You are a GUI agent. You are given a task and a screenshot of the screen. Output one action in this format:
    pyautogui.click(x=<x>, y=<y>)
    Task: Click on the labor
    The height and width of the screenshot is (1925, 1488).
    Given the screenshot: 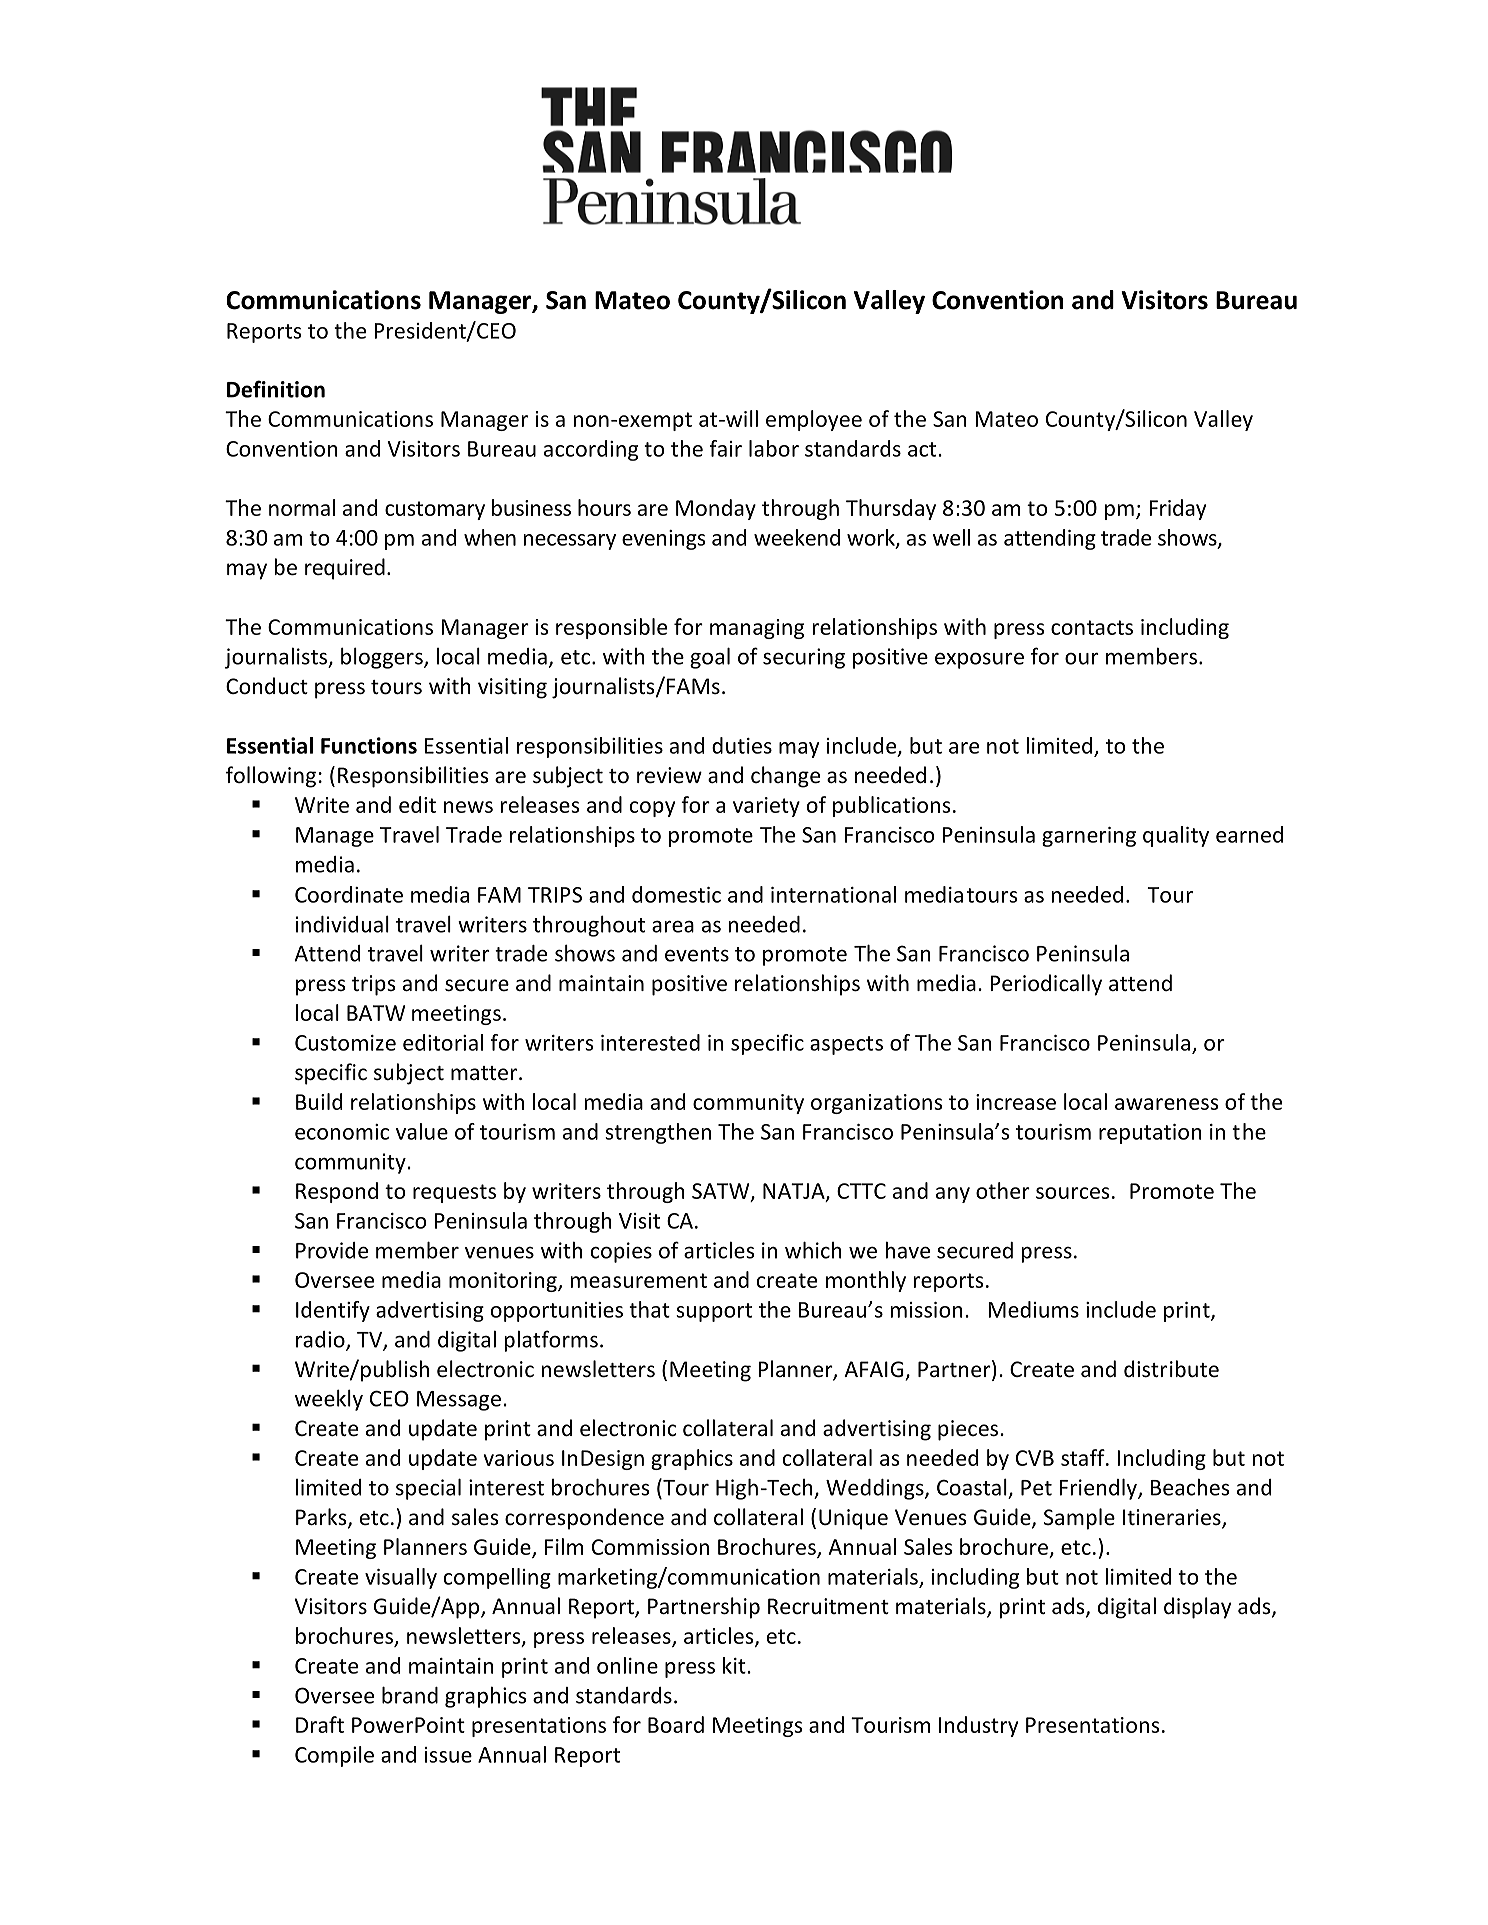 What is the action you would take?
    pyautogui.click(x=774, y=448)
